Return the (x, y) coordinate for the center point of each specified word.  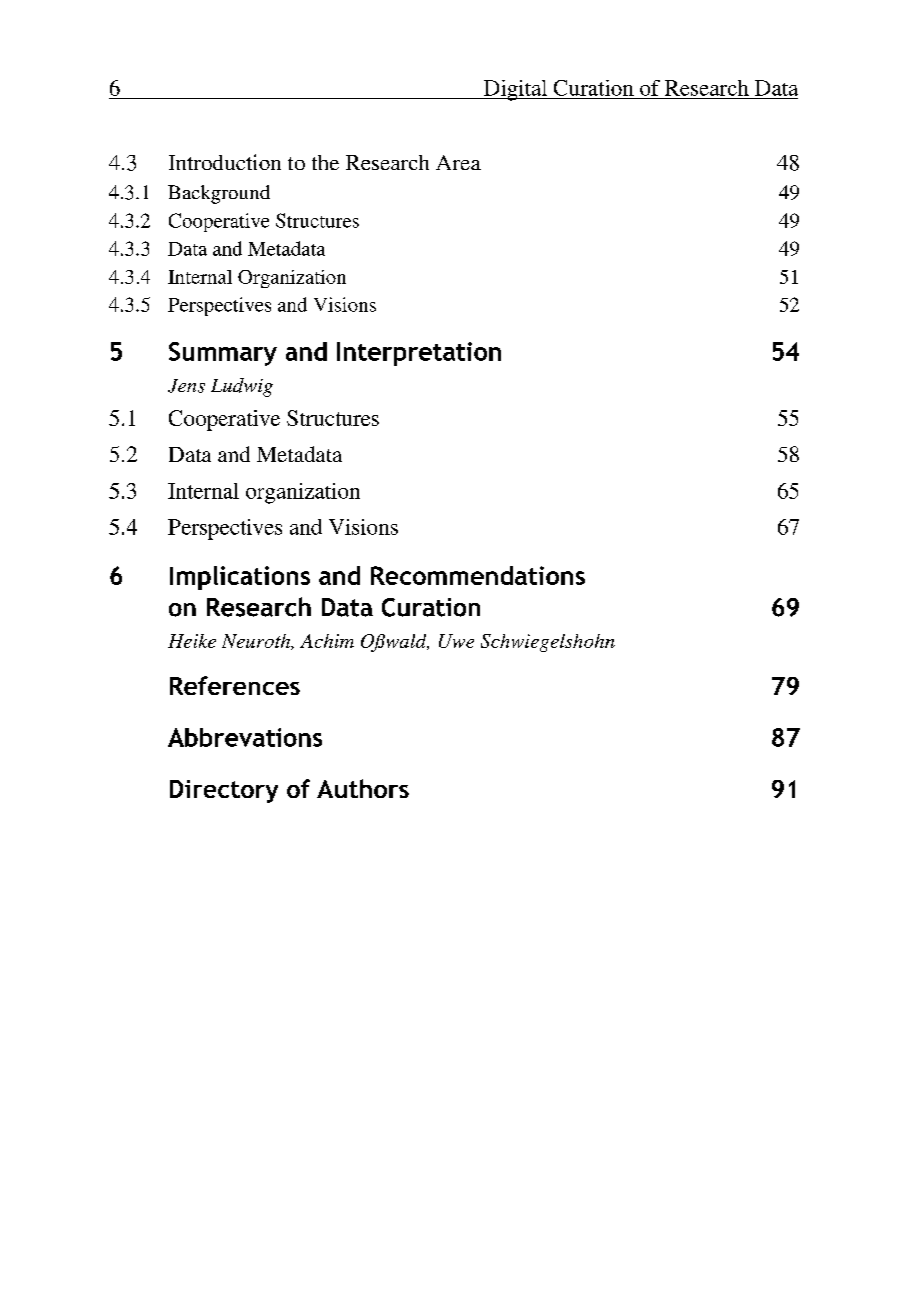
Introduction (225, 162)
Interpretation (419, 354)
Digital (515, 90)
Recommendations (478, 575)
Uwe (456, 641)
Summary (223, 354)
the (325, 162)
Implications (240, 578)
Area (458, 162)
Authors (363, 788)
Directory (224, 791)
